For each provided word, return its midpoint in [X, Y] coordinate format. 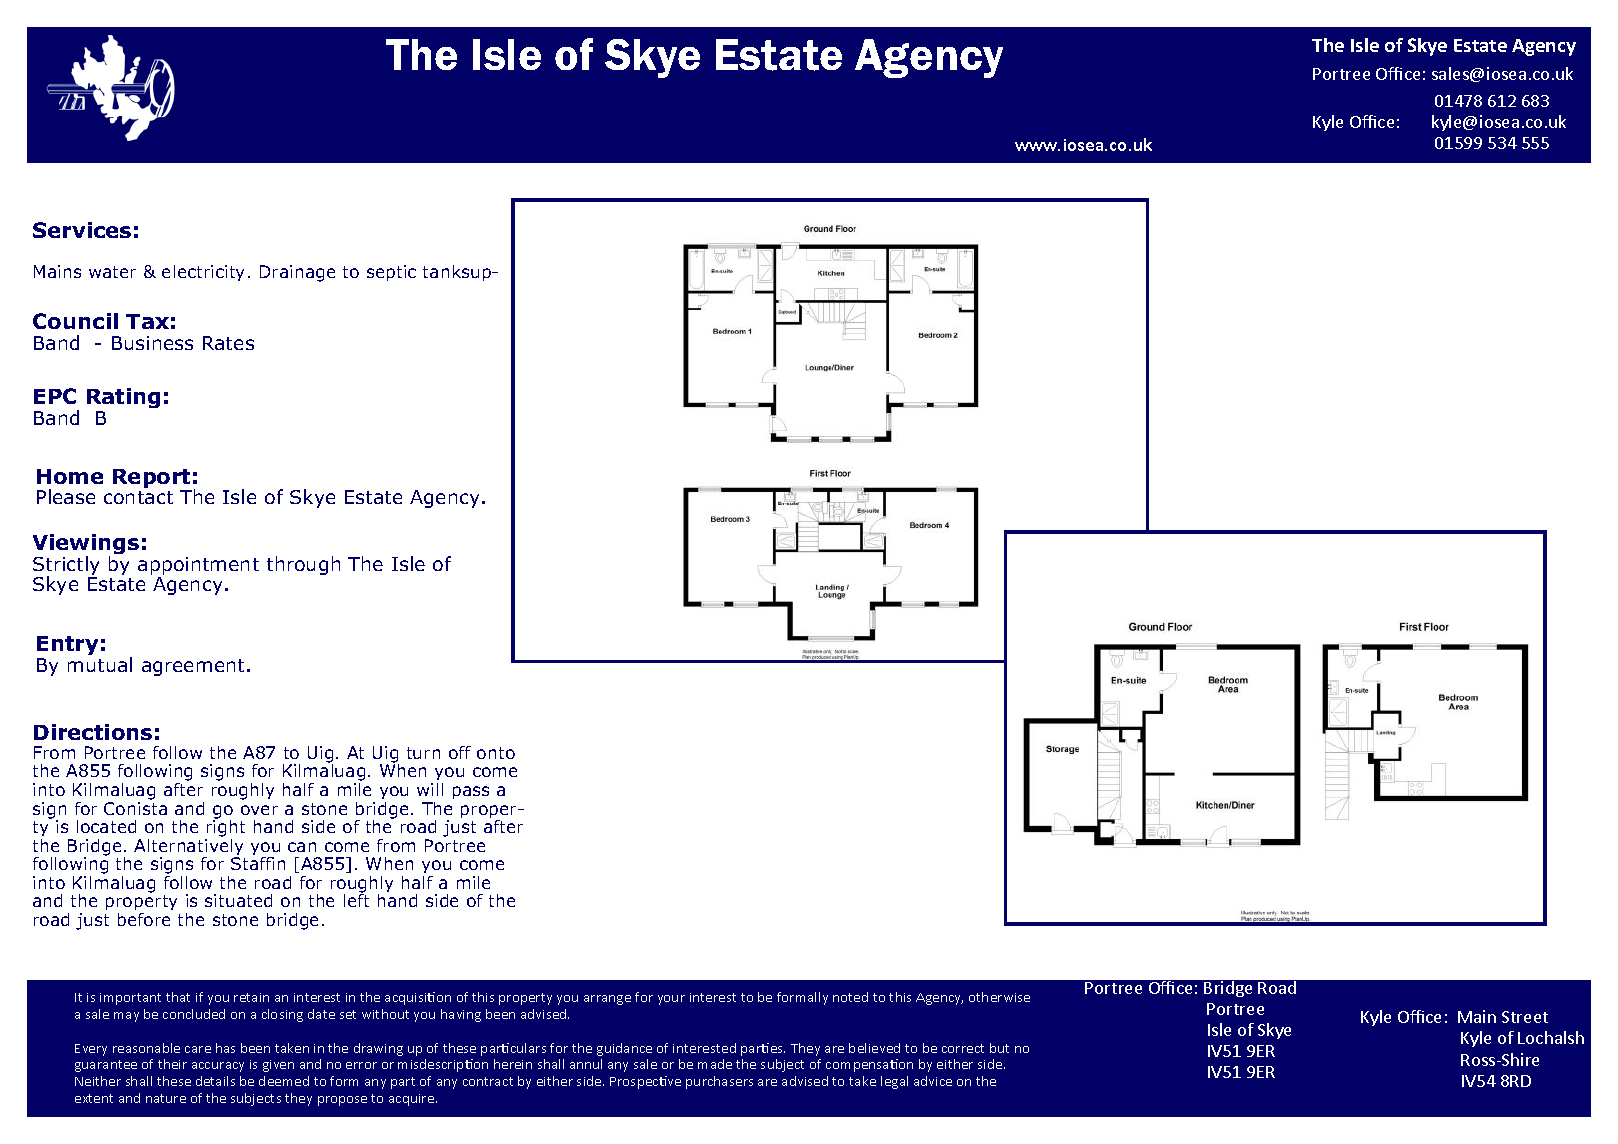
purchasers [719, 1082]
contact [138, 497]
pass [471, 792]
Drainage [297, 273]
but [999, 1048]
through [303, 565]
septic [391, 273]
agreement [193, 667]
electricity [203, 273]
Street [1525, 1017]
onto [496, 753]
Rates [228, 343]
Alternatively [188, 847]
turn [423, 753]
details [215, 1081]
